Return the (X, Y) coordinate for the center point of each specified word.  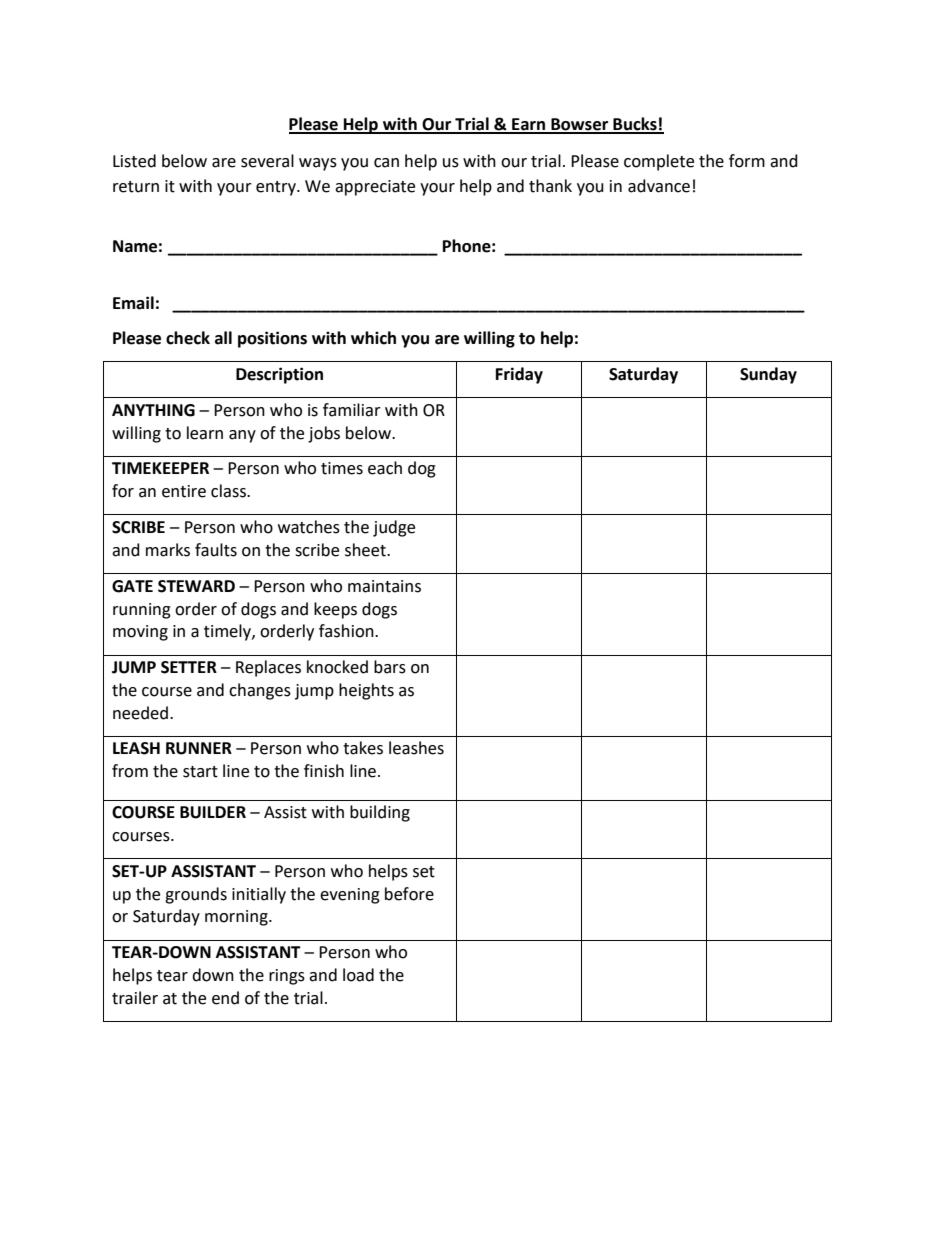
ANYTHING (153, 410)
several (267, 161)
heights (366, 691)
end (225, 998)
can (386, 163)
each (385, 468)
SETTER (189, 667)
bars (390, 667)
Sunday (768, 375)
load (358, 975)
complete (659, 162)
